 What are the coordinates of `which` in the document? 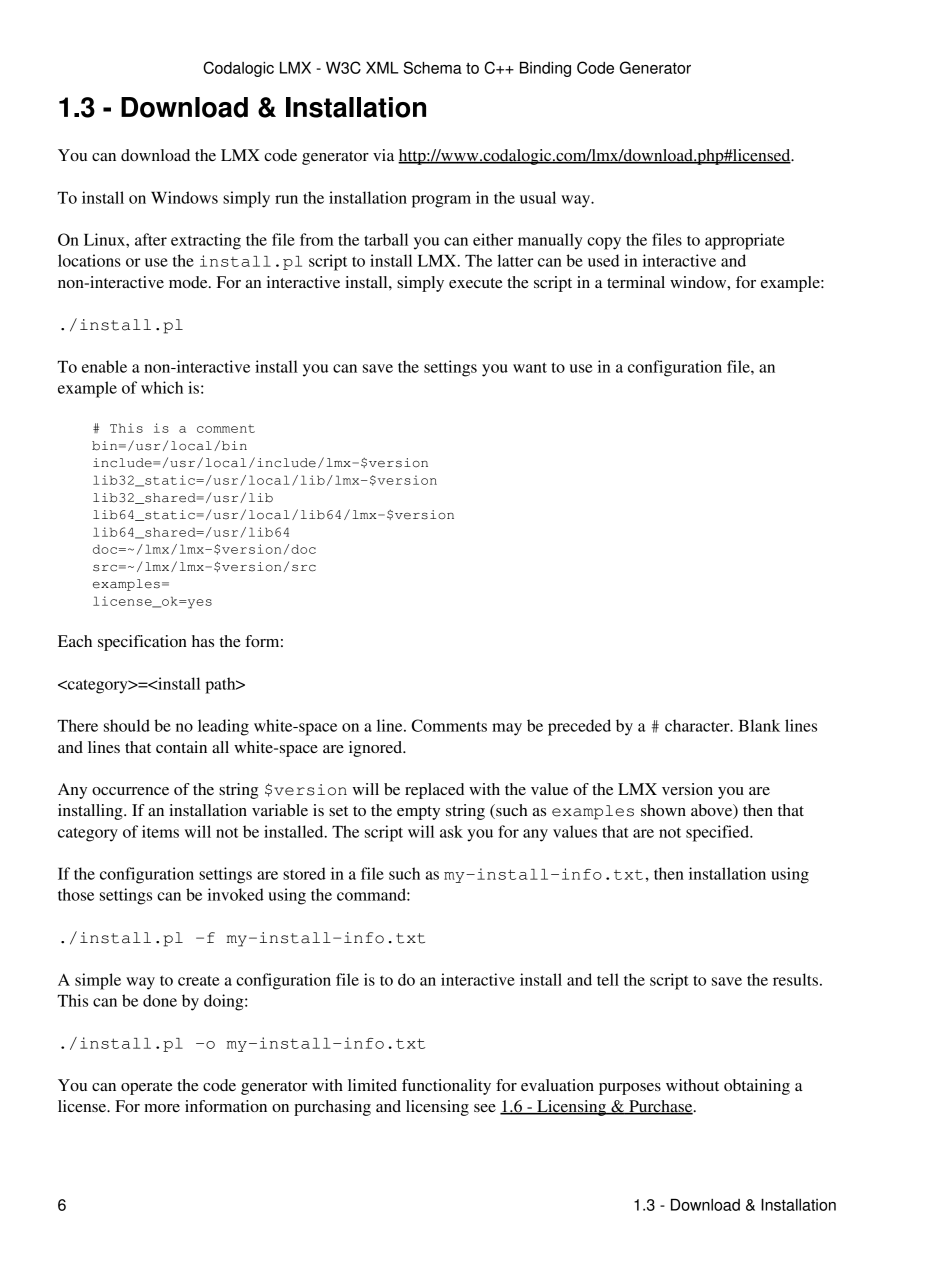 It's located at (162, 387).
